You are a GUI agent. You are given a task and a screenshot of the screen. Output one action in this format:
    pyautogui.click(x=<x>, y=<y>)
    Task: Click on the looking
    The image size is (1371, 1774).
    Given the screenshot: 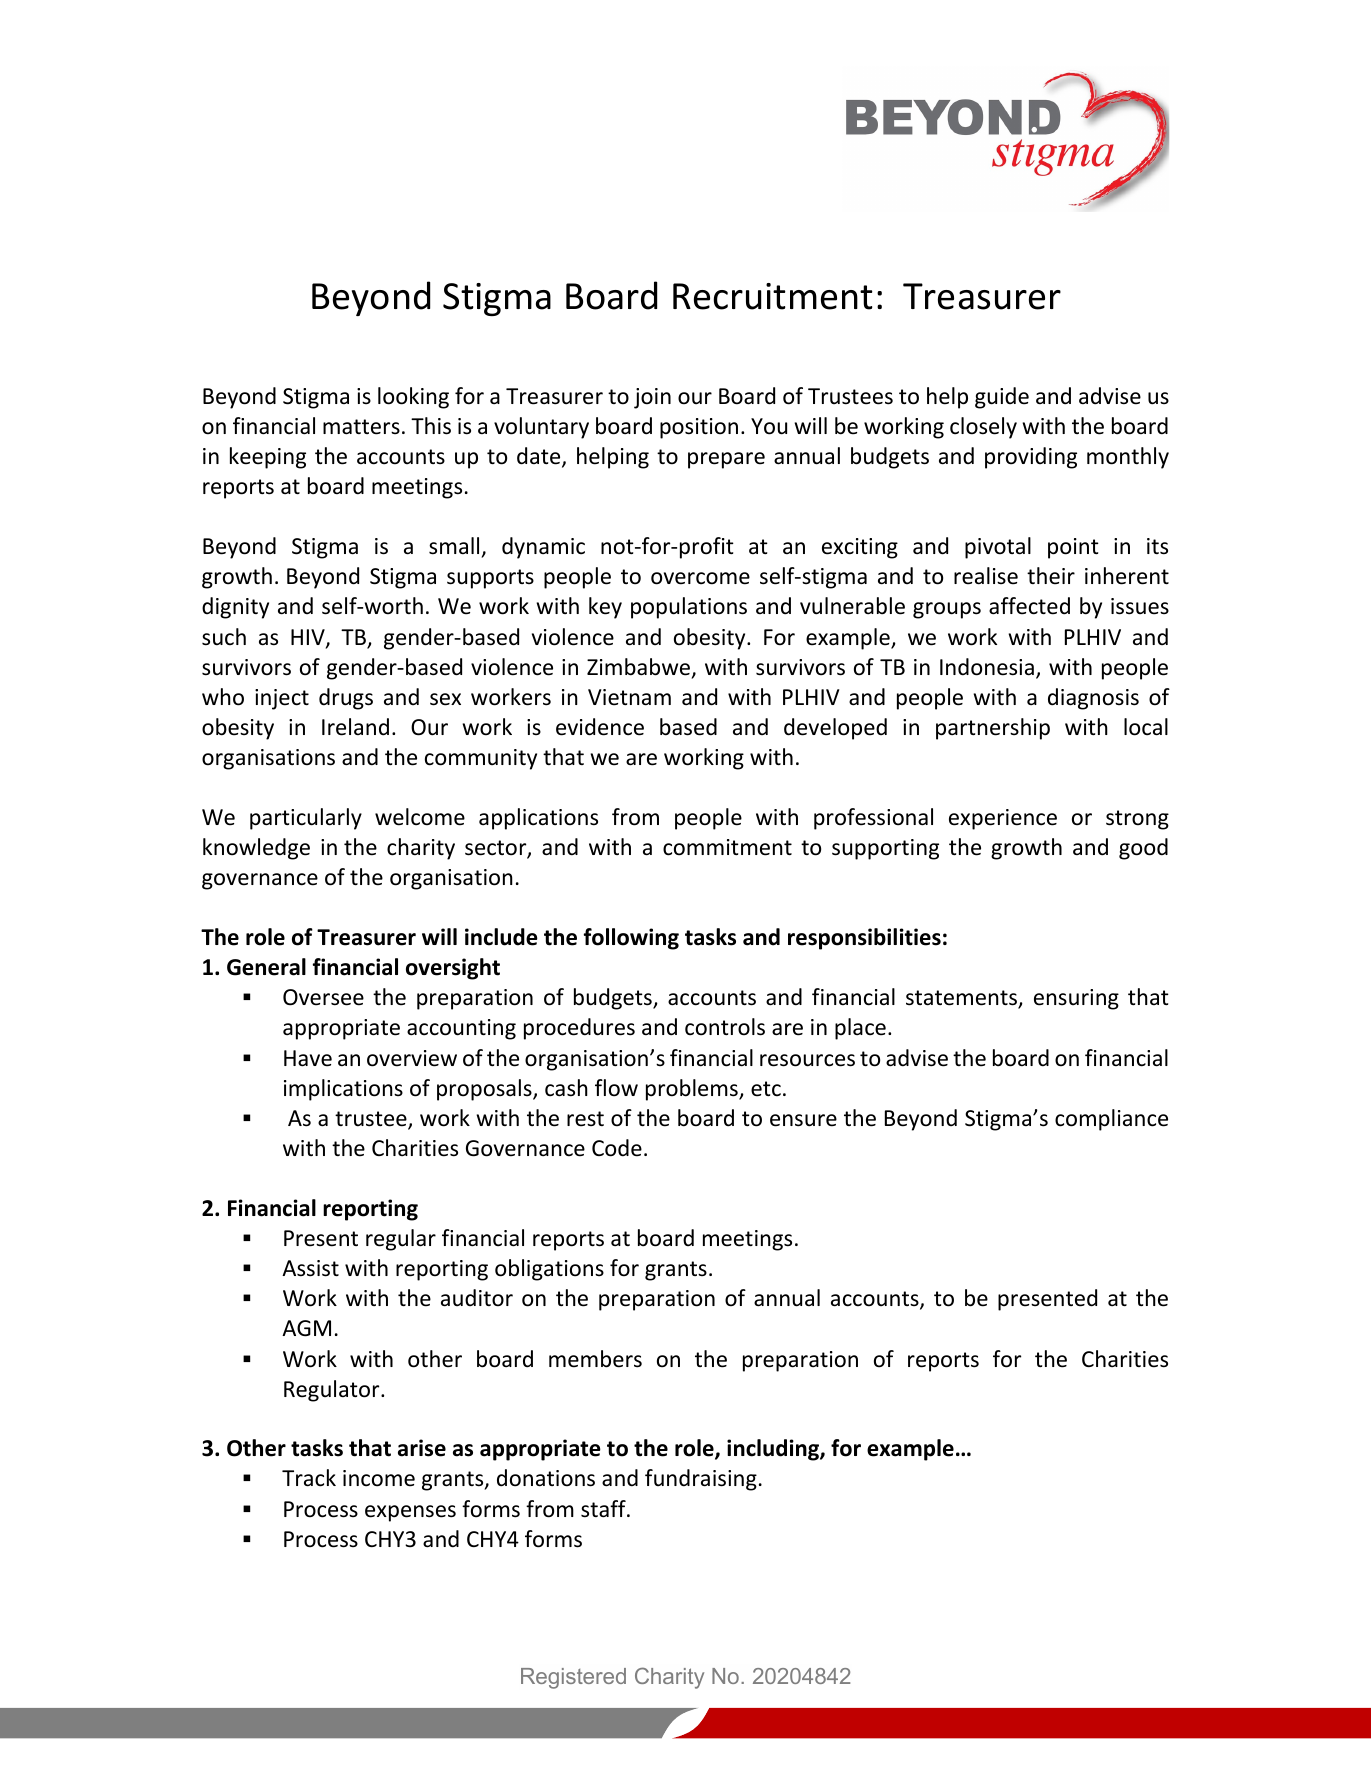 What is the action you would take?
    pyautogui.click(x=413, y=398)
